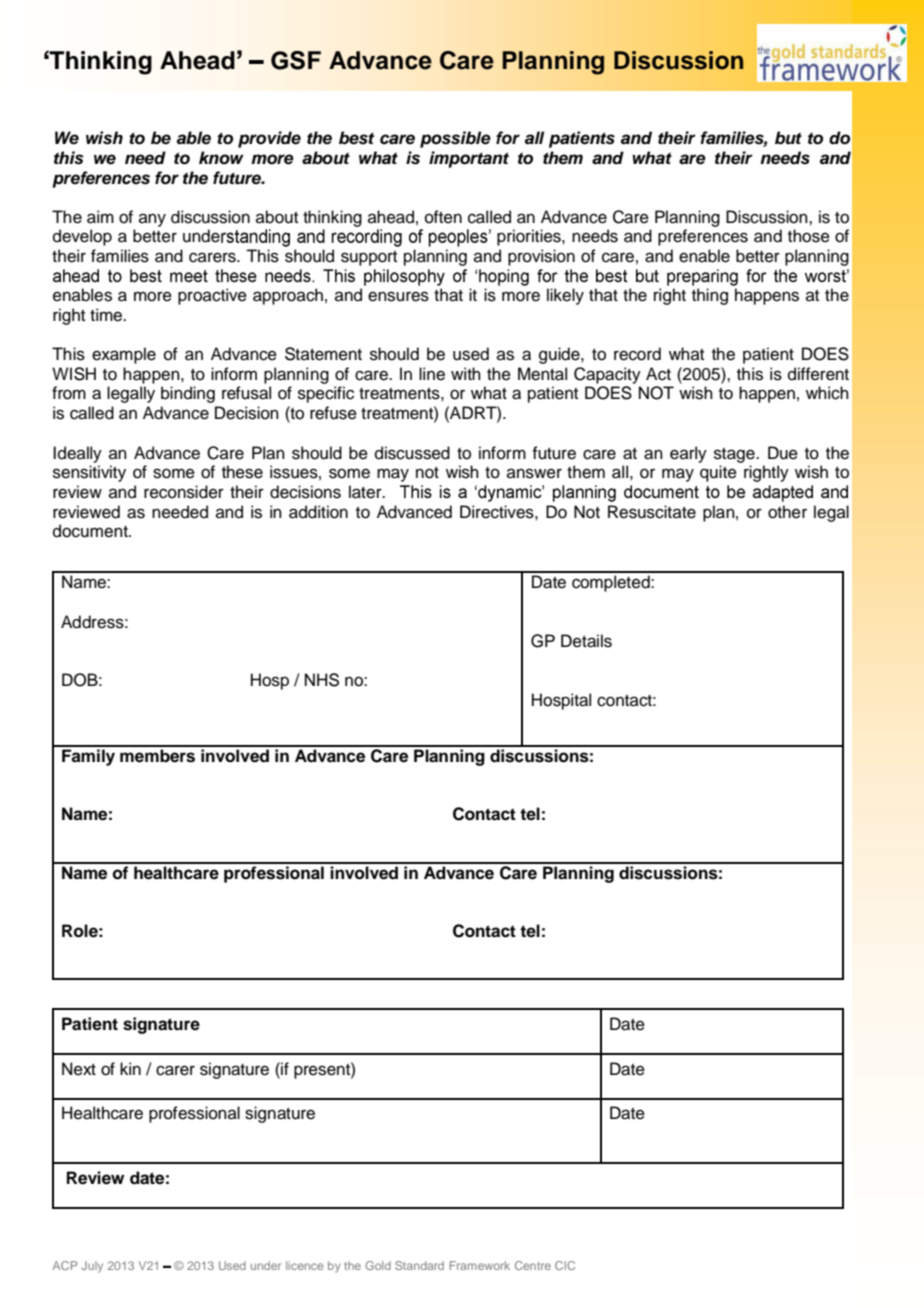 Image resolution: width=924 pixels, height=1308 pixels. Describe the element at coordinates (533, 1265) in the page. I see `Centre` at that location.
